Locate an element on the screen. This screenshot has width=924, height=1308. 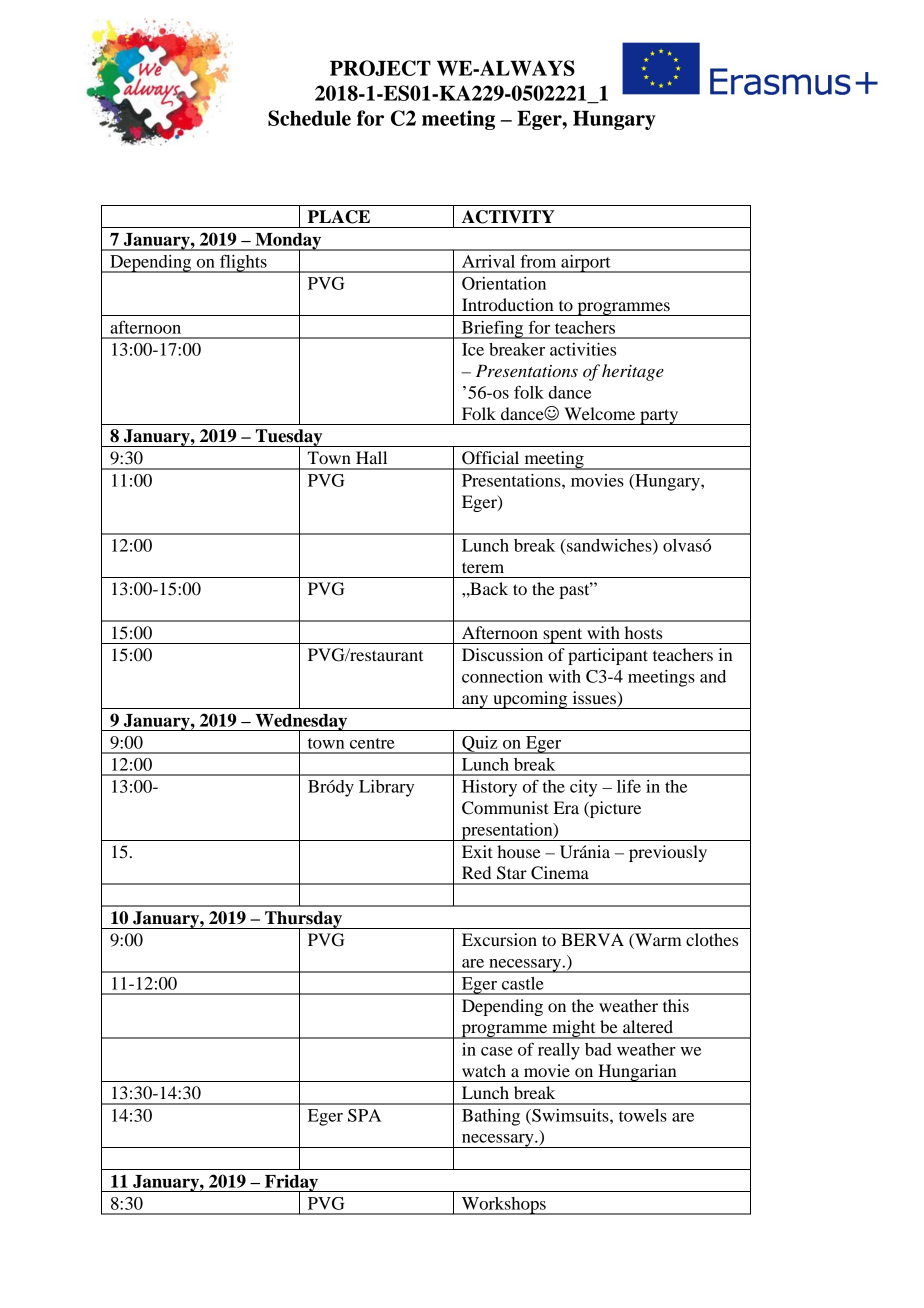
Friday is located at coordinates (292, 1184).
